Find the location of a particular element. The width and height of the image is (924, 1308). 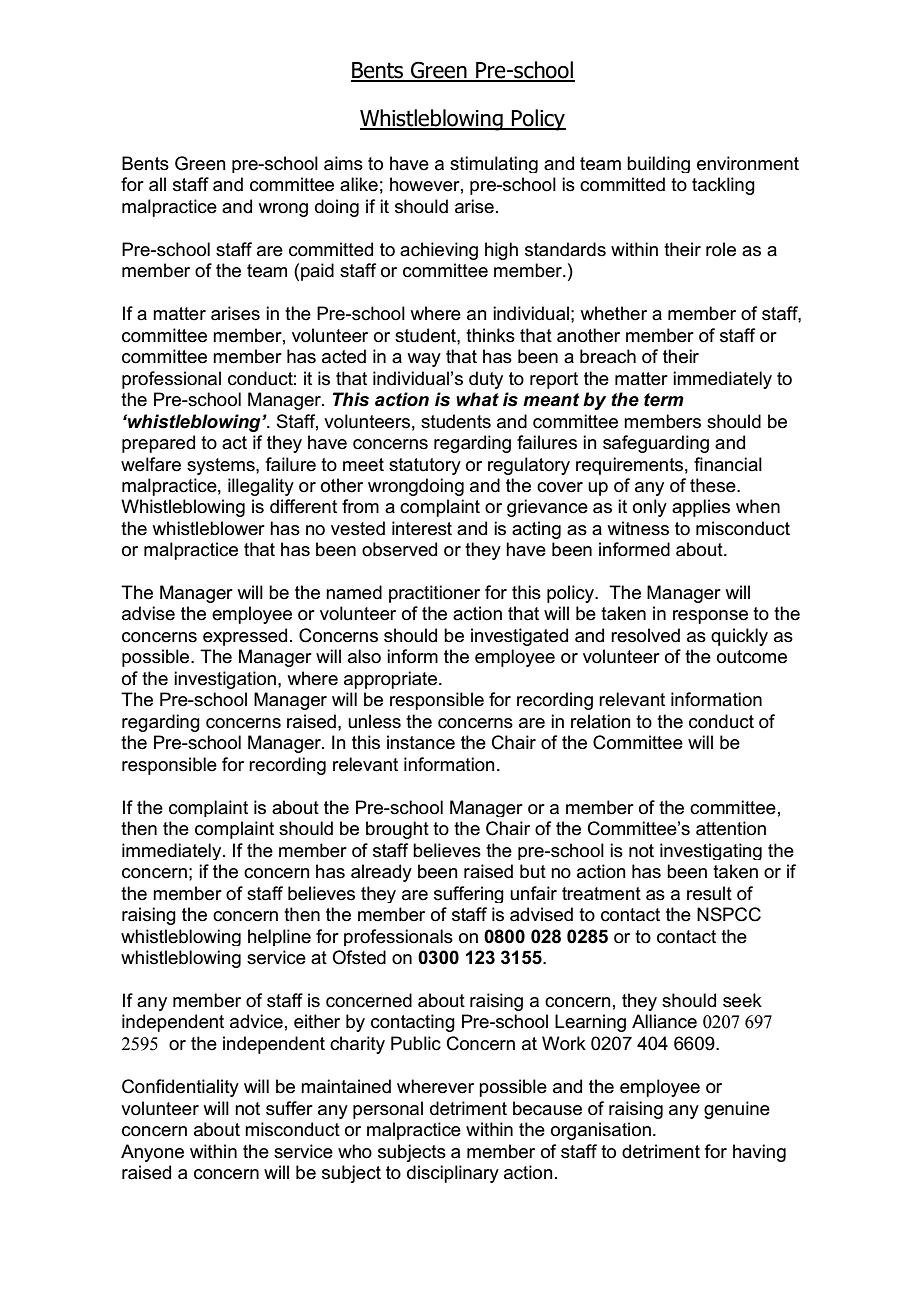

aims is located at coordinates (343, 163).
